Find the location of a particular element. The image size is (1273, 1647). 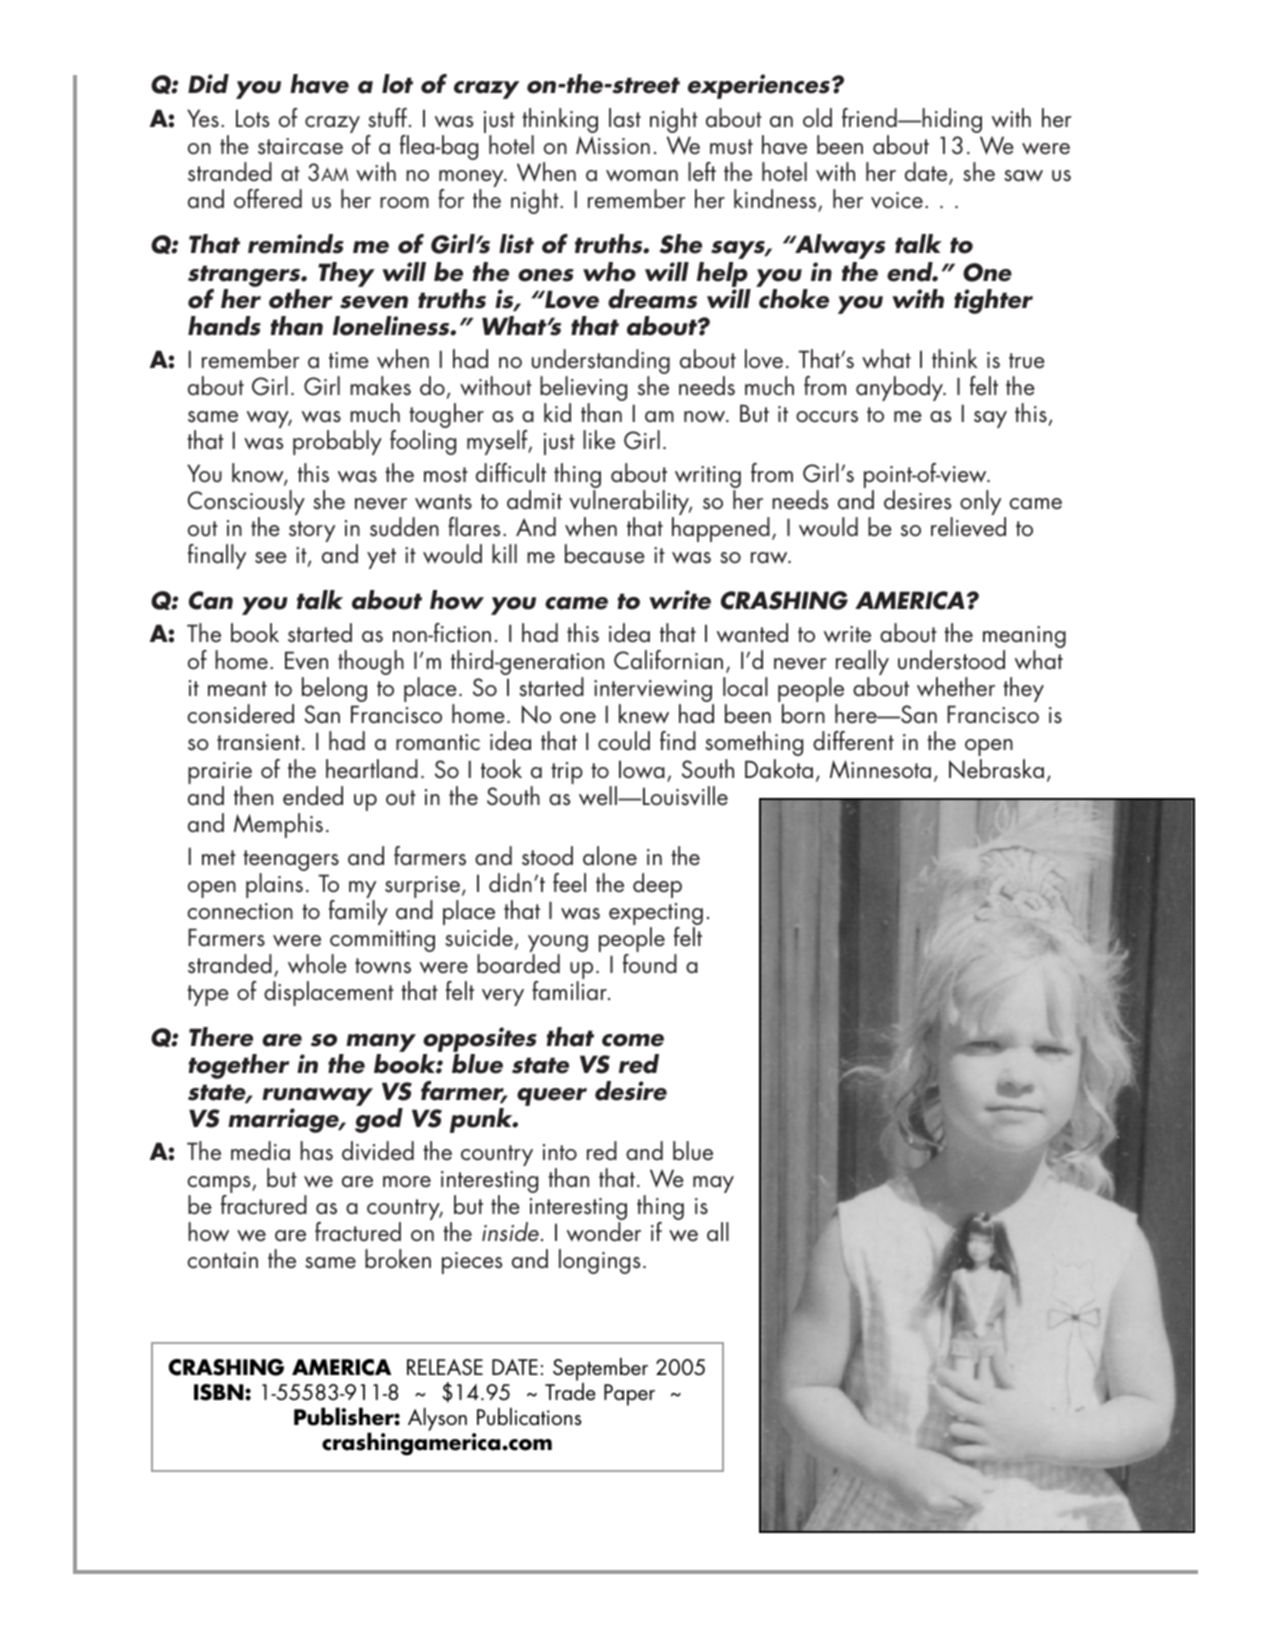

because is located at coordinates (605, 554).
